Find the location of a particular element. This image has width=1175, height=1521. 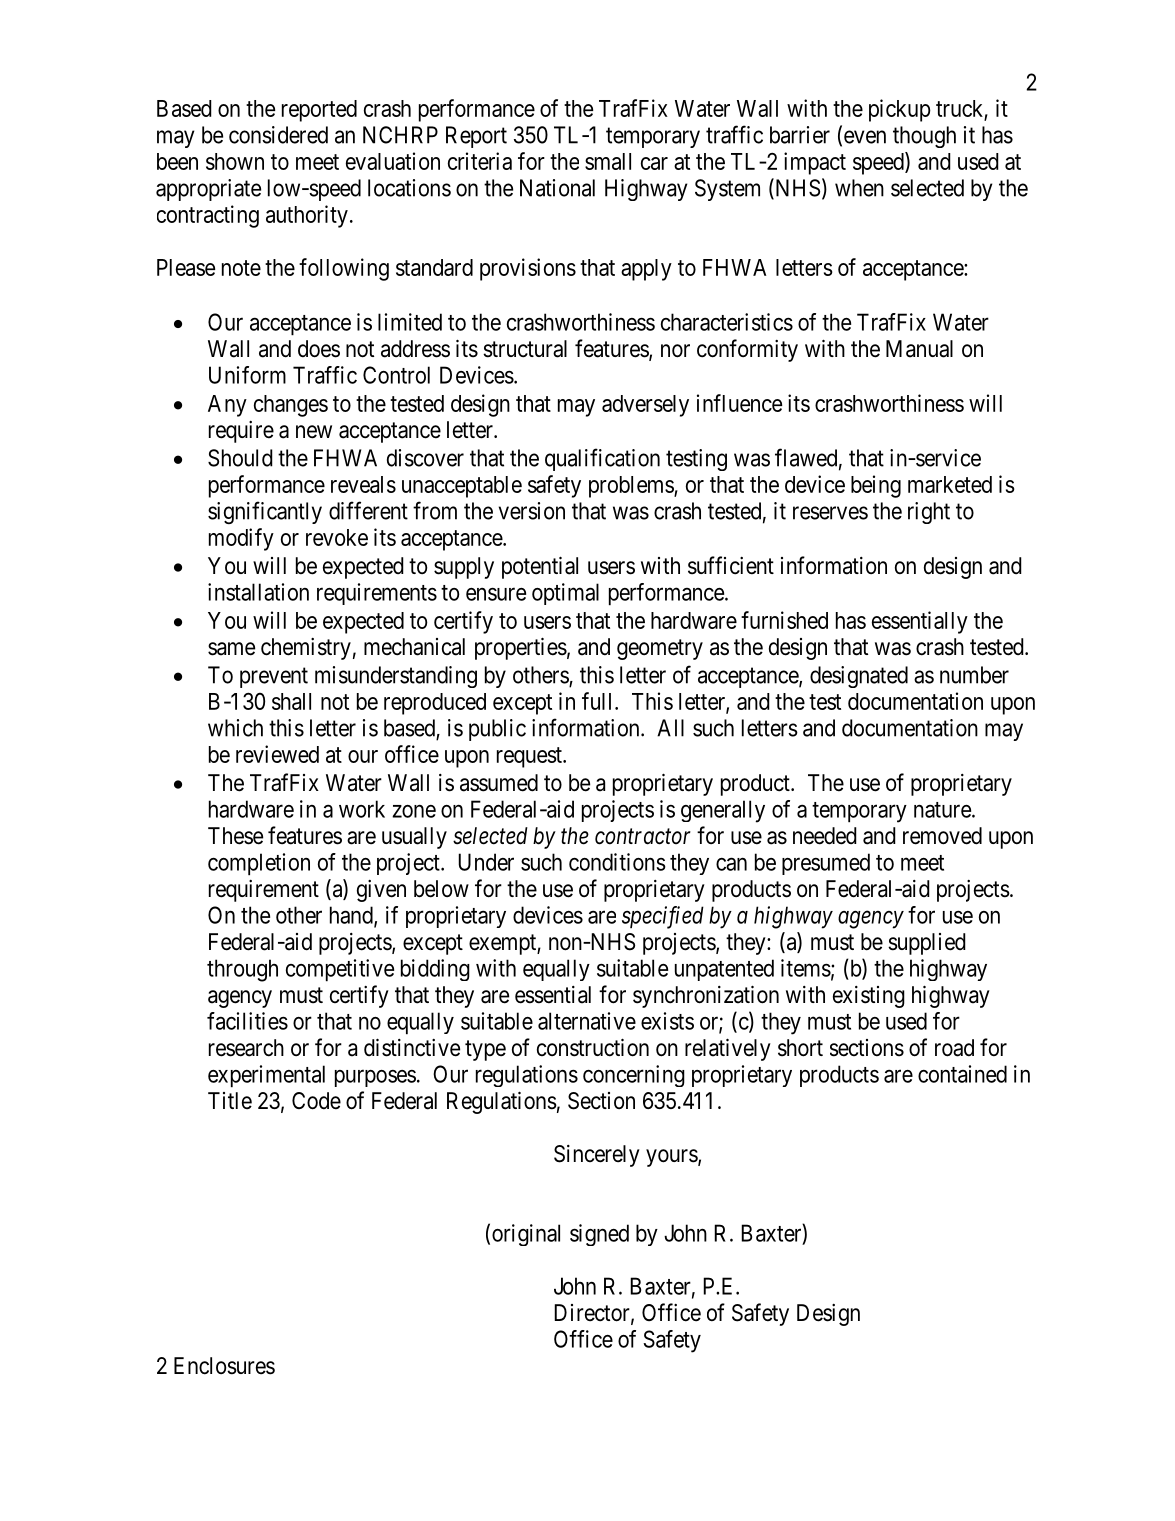

small is located at coordinates (608, 161).
